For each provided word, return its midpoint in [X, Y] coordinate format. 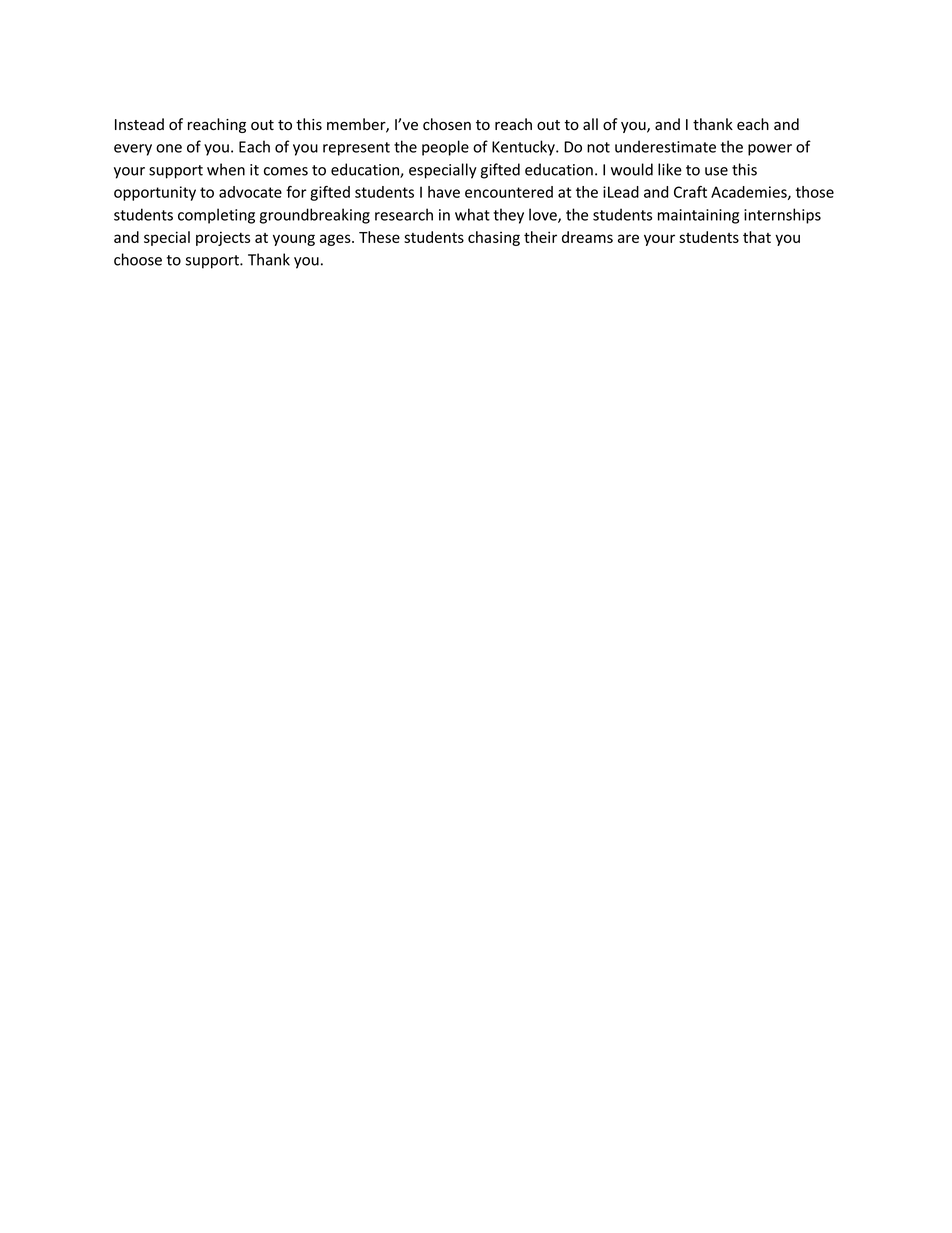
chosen [447, 124]
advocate [250, 192]
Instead [139, 124]
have [444, 192]
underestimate [665, 146]
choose [138, 259]
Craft [690, 192]
